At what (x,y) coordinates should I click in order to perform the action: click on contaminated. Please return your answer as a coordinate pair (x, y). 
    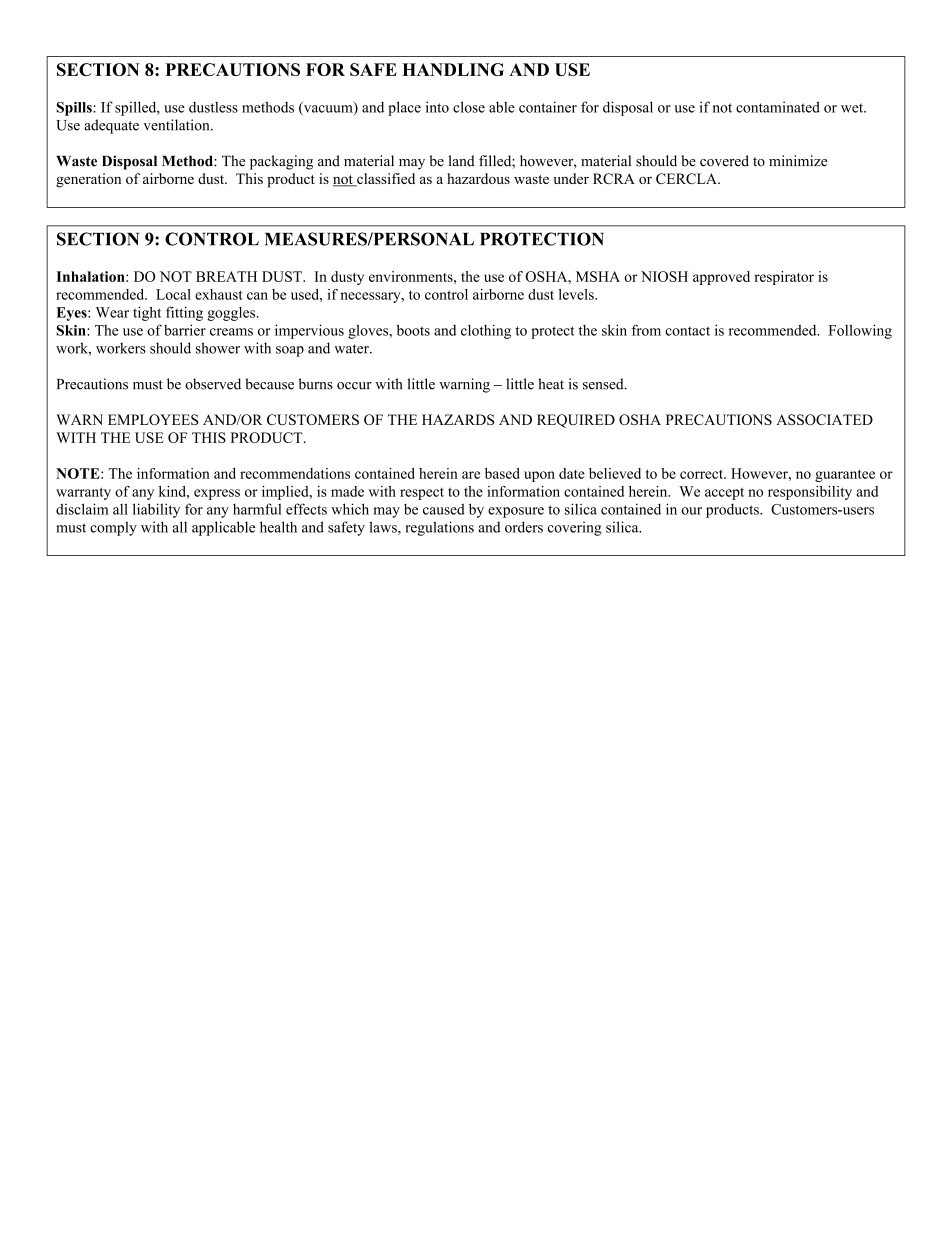
    Looking at the image, I should click on (778, 107).
